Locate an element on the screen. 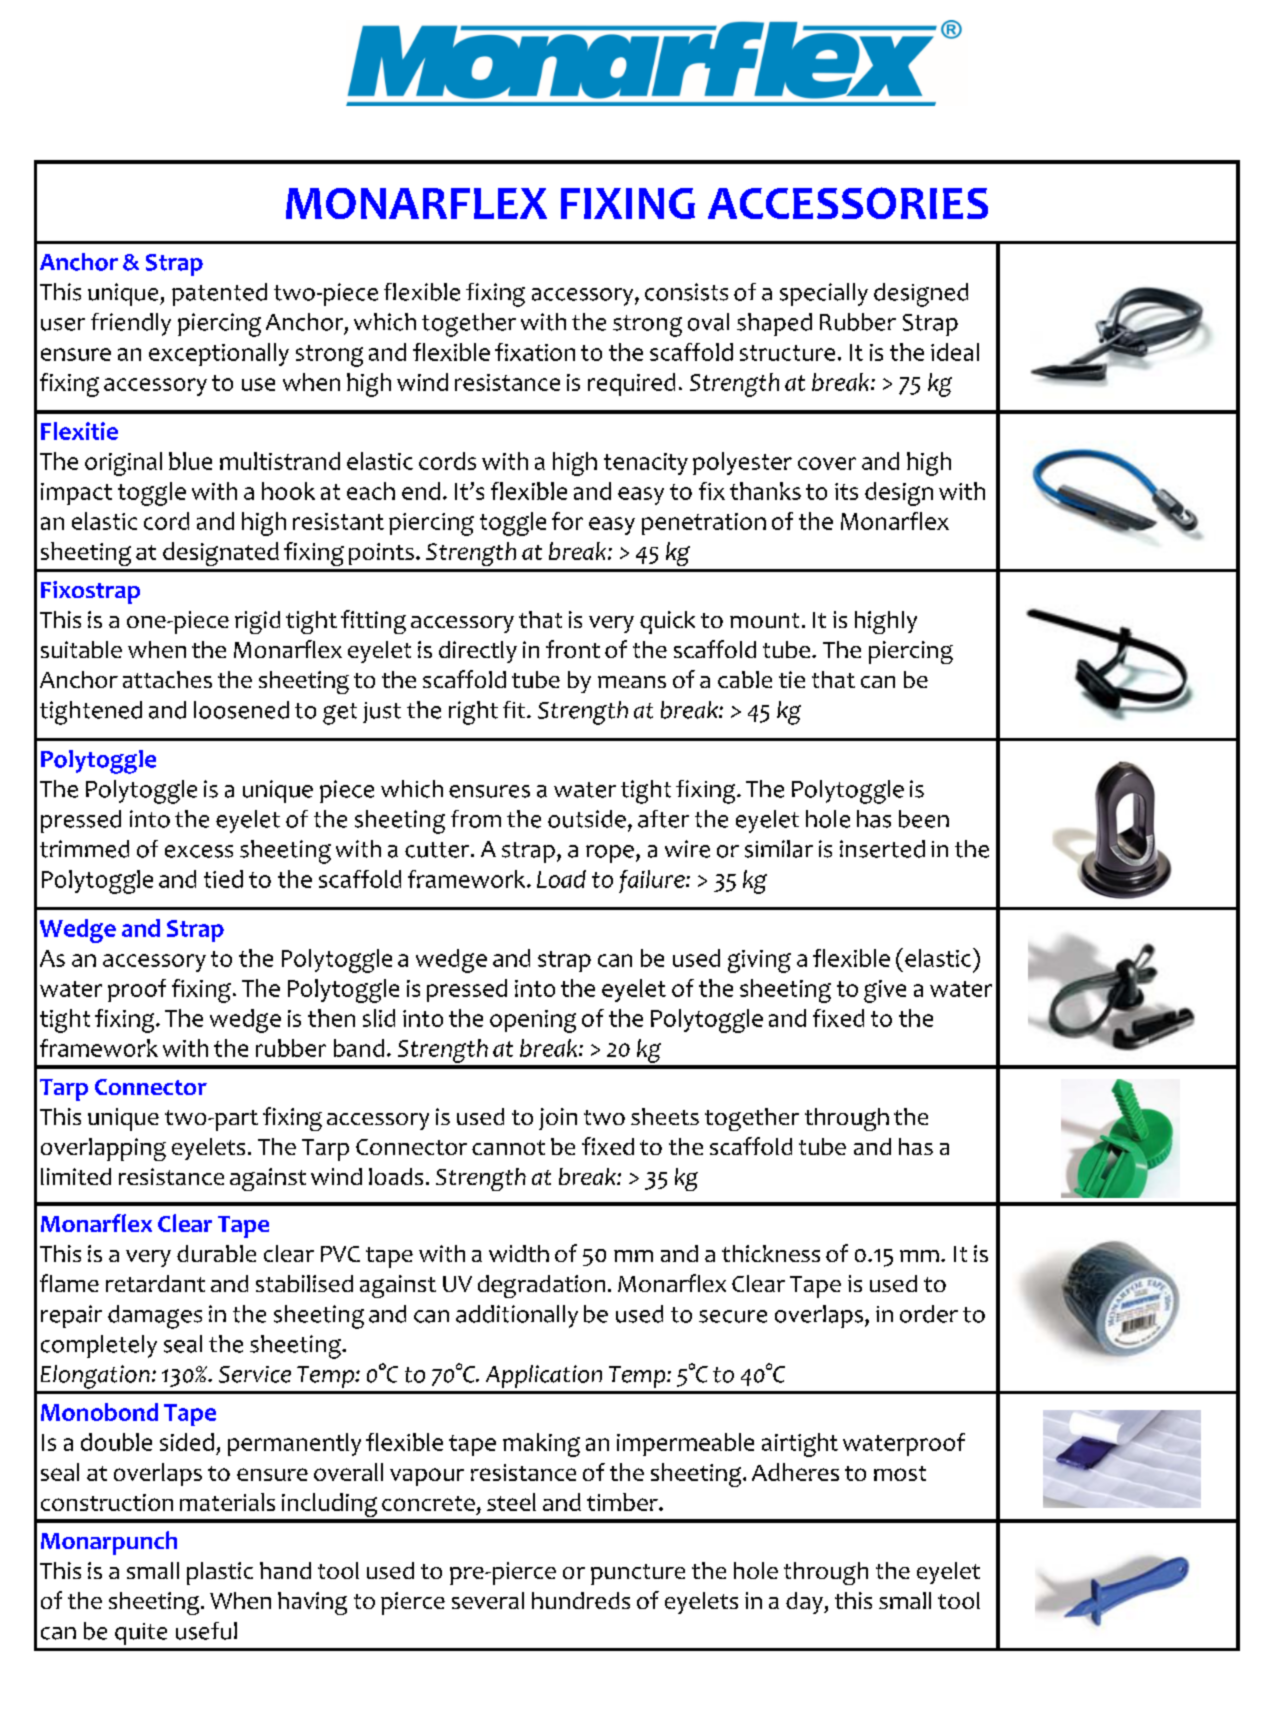 This screenshot has width=1287, height=1716. fixation is located at coordinates (535, 352).
